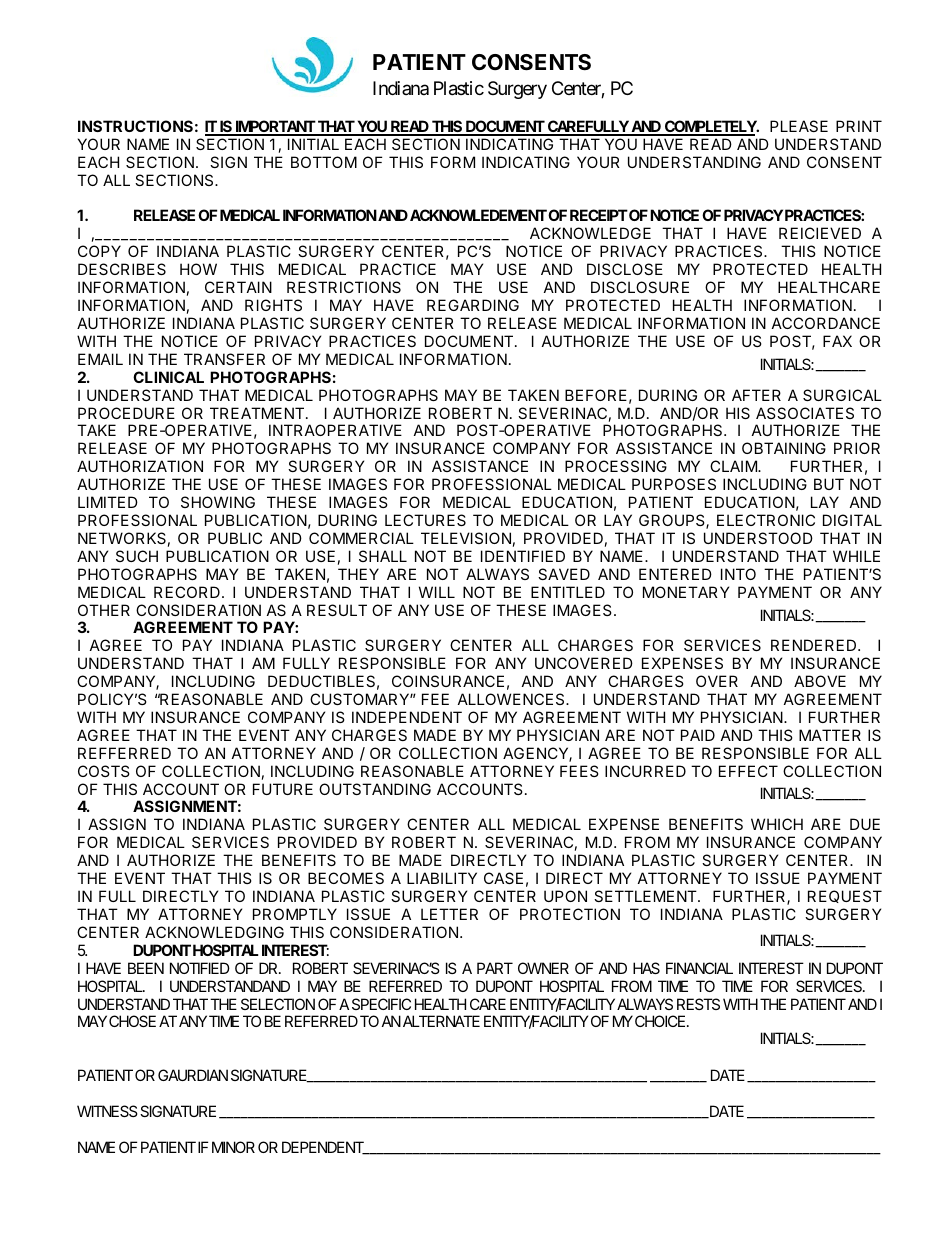 The image size is (952, 1233). Describe the element at coordinates (799, 126) in the screenshot. I see `PLEASE` at that location.
